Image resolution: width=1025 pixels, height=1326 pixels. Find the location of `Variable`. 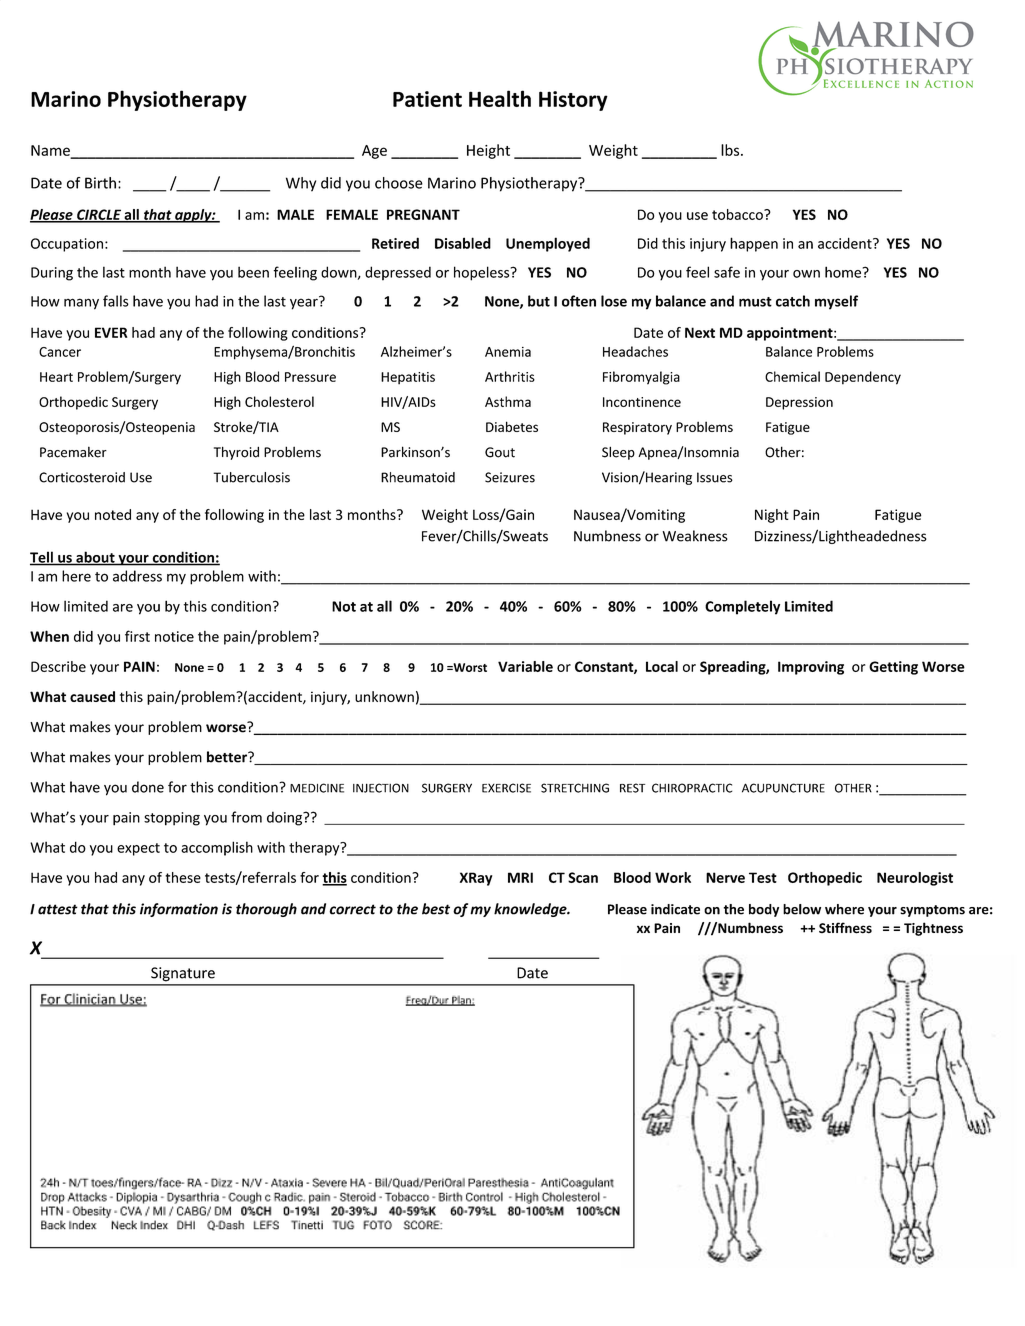

Variable is located at coordinates (525, 666).
